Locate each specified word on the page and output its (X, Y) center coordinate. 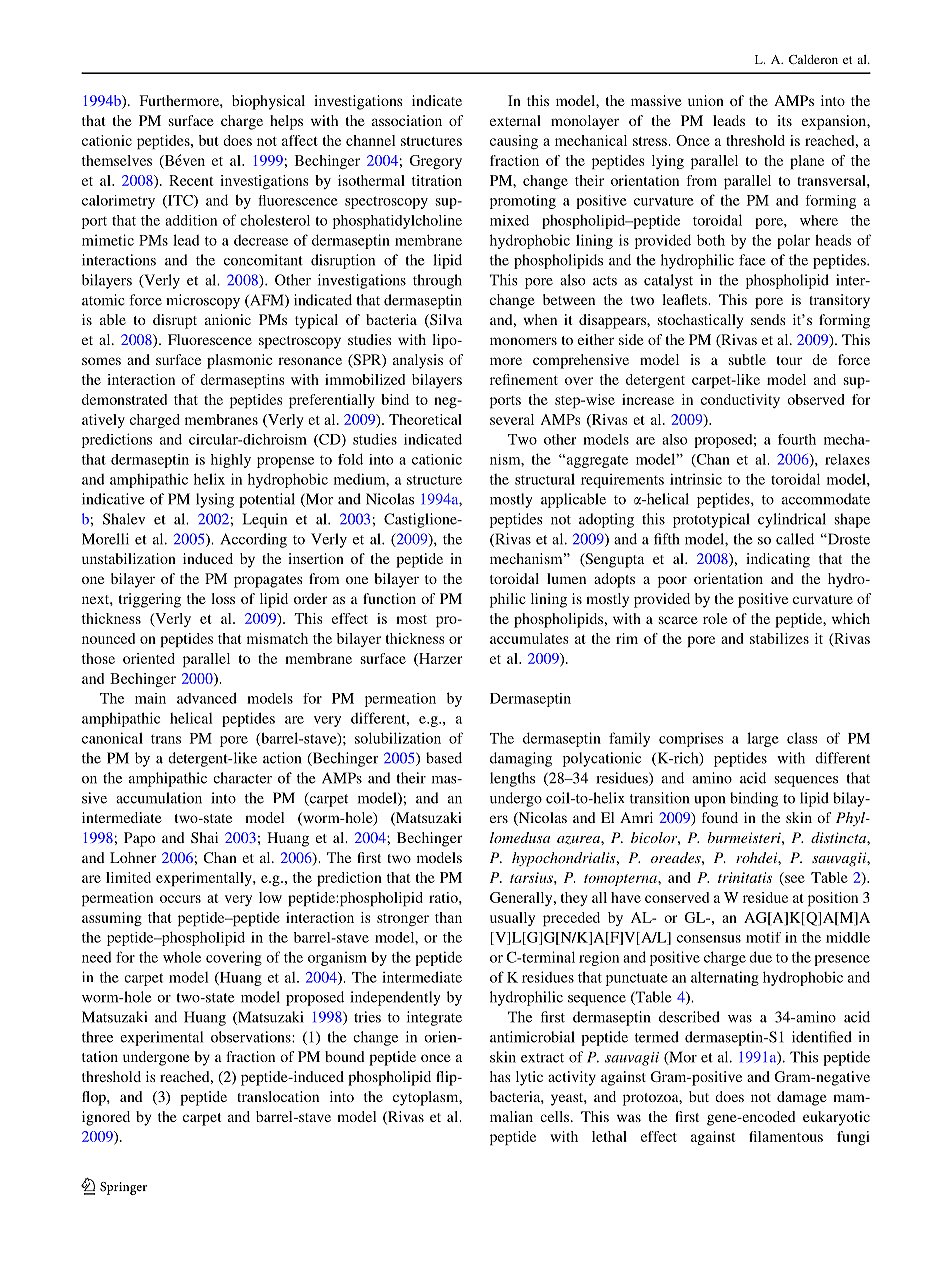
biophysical (268, 102)
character (242, 778)
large (763, 739)
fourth (797, 439)
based (444, 758)
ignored (106, 1118)
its (784, 120)
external (515, 120)
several (512, 419)
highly (231, 461)
